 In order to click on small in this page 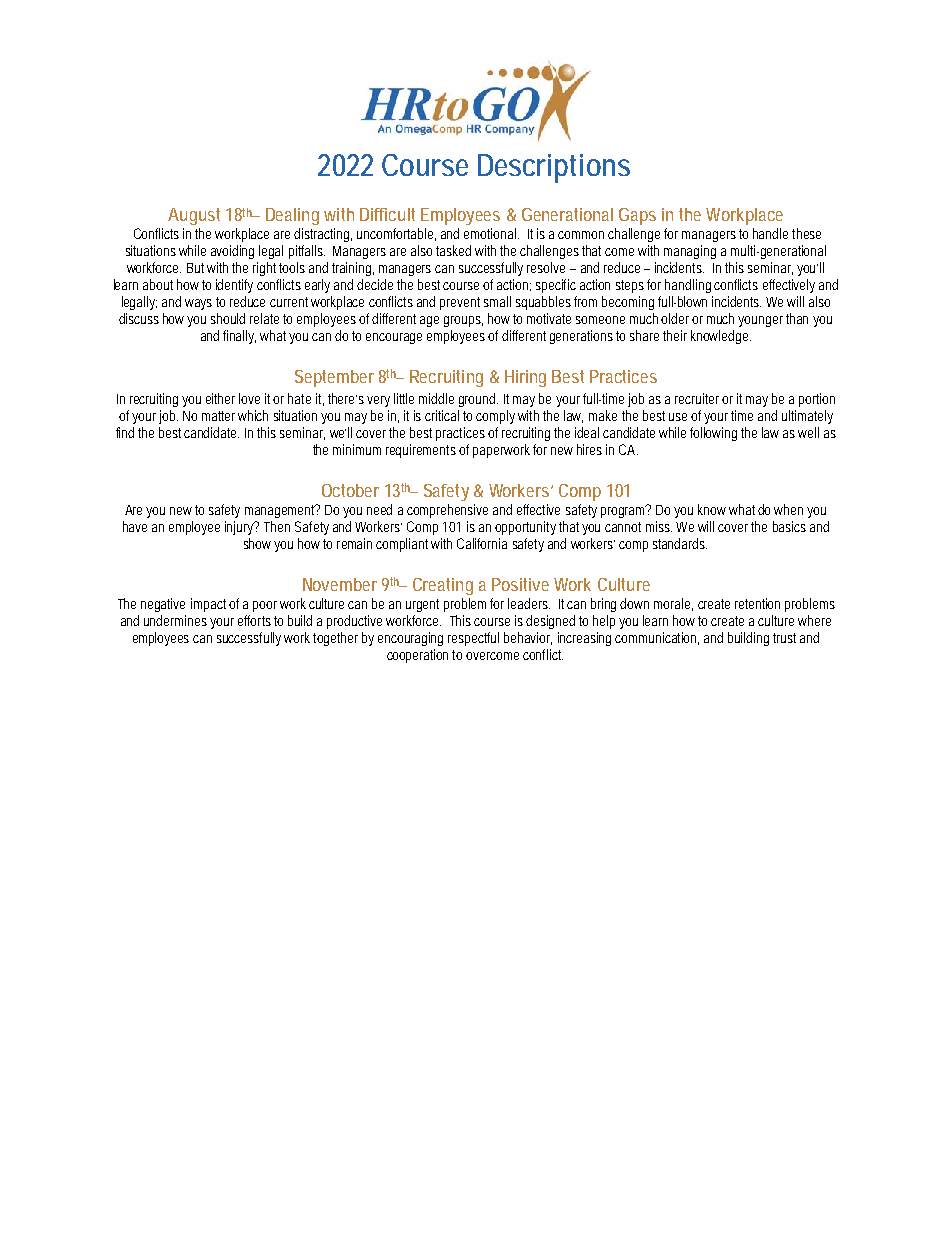, I will do `click(497, 301)`.
